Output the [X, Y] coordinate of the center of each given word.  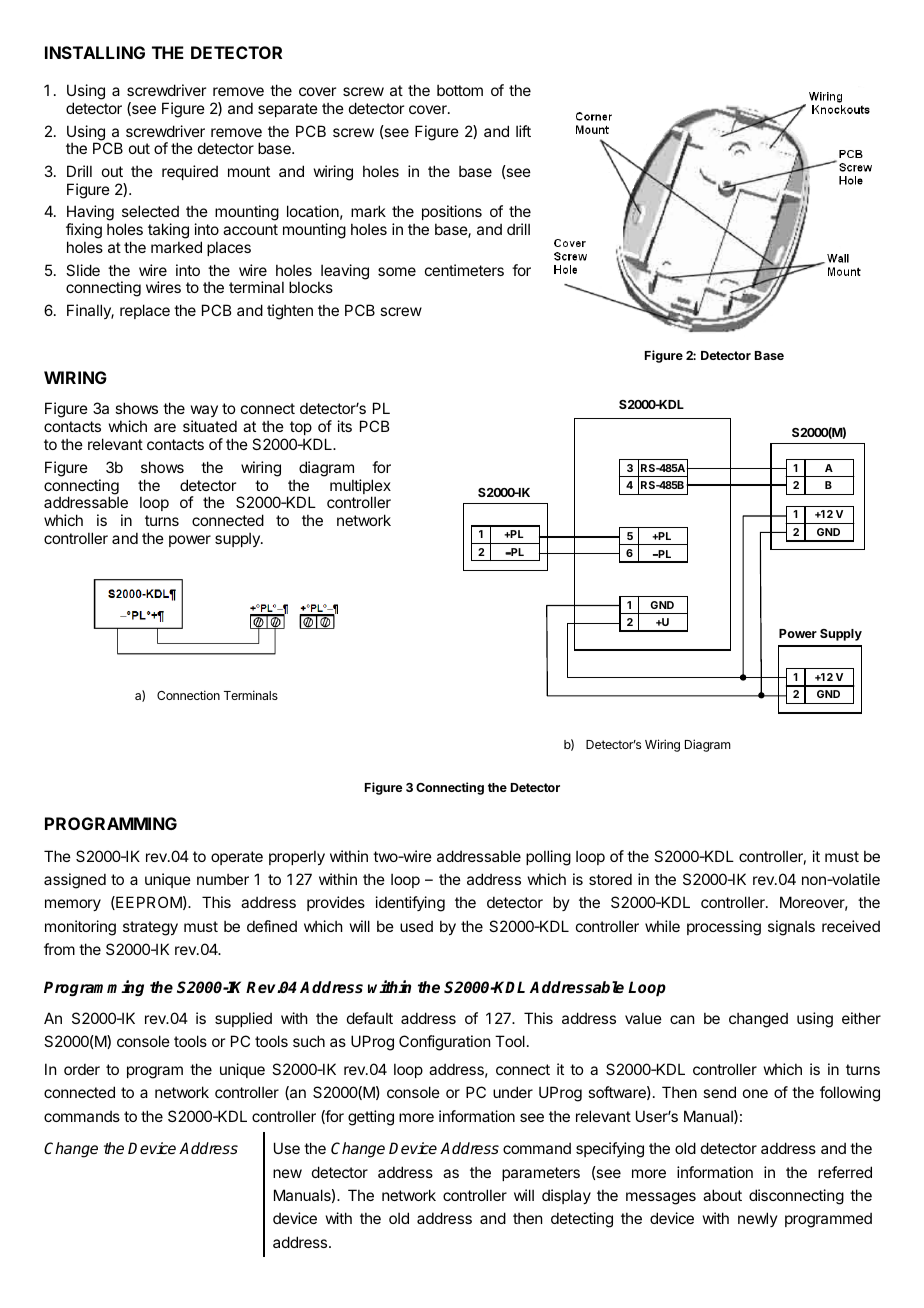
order [82, 1069]
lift [523, 131]
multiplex [360, 488]
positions [452, 214]
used [416, 926]
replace [145, 311]
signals [791, 928]
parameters [541, 1174]
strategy [150, 928]
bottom [460, 90]
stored [610, 879]
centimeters [464, 270]
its [345, 426]
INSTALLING [95, 52]
